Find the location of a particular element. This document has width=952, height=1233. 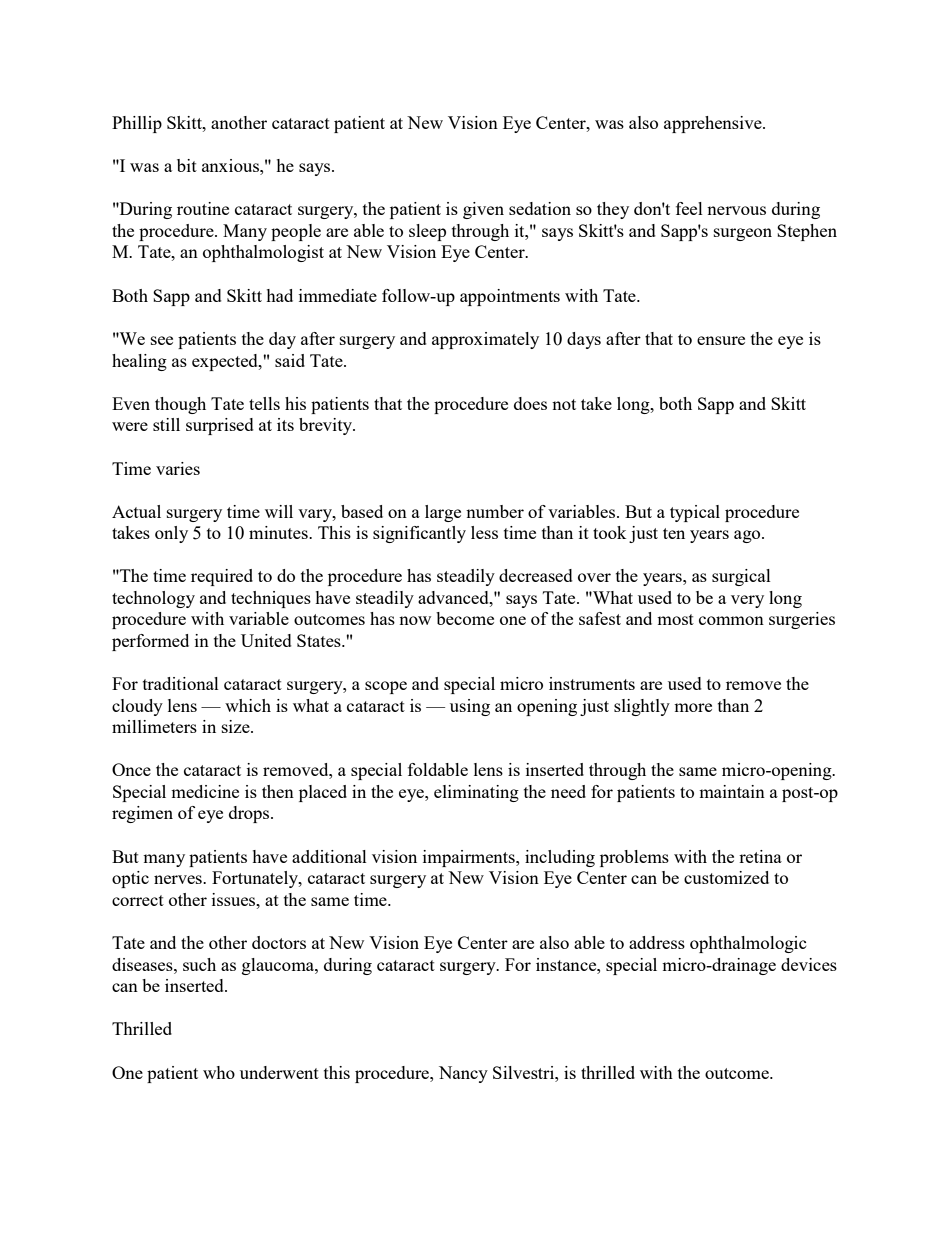

who is located at coordinates (219, 1072).
